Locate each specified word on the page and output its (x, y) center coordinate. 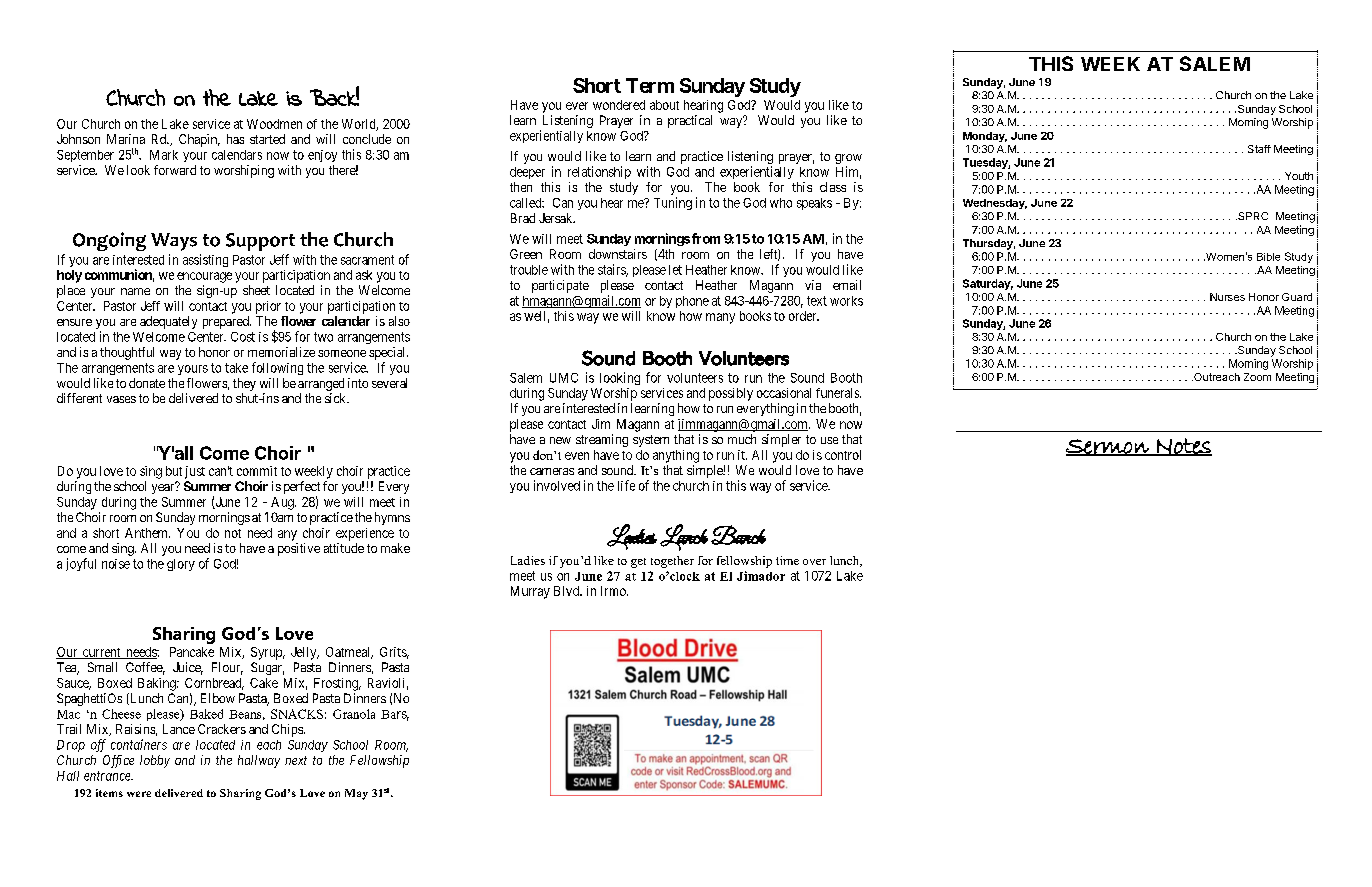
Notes (1183, 447)
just (195, 472)
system (651, 441)
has (235, 139)
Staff (1259, 149)
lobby (155, 761)
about (664, 105)
